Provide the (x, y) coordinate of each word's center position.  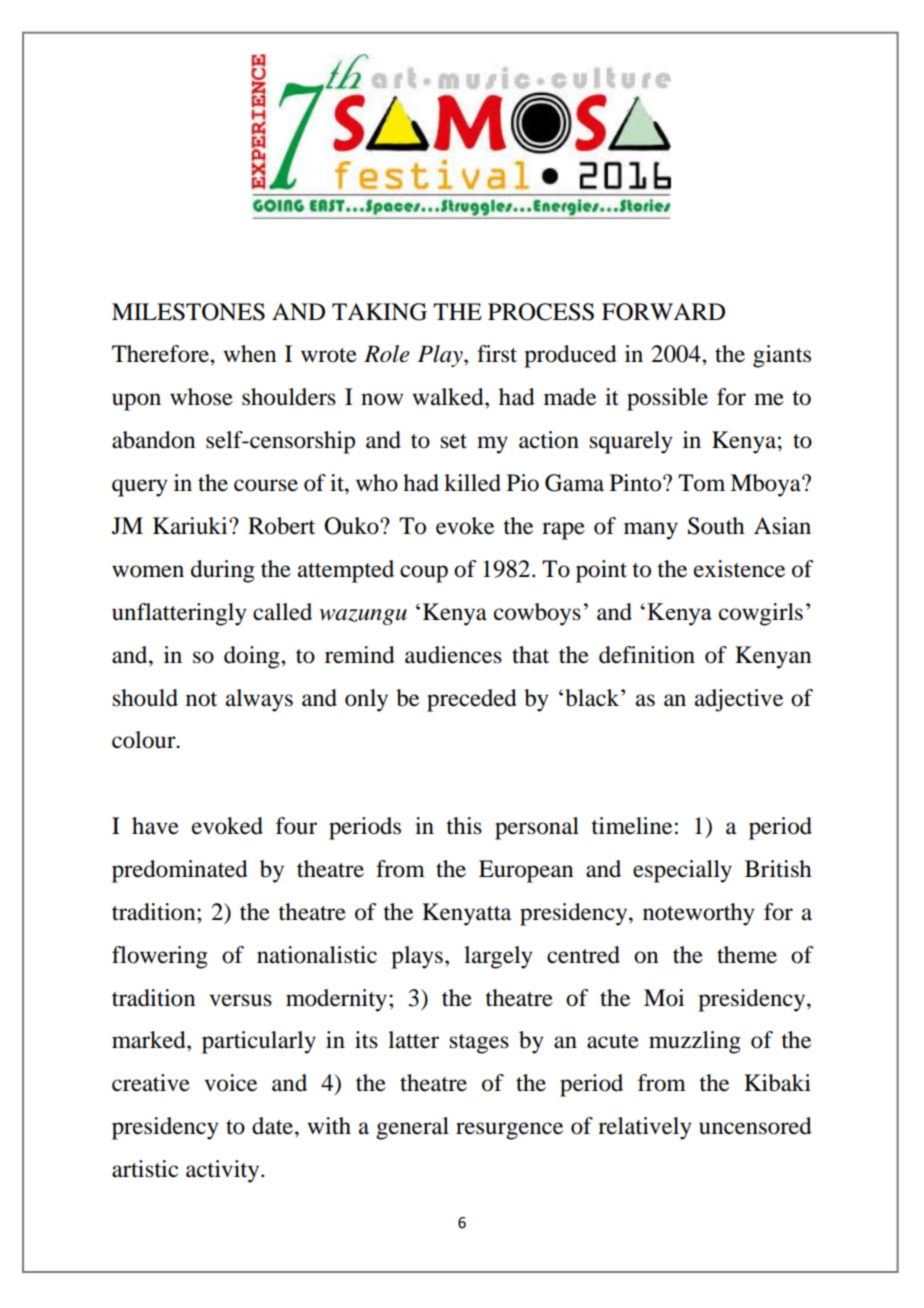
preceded (472, 700)
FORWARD (663, 312)
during (223, 571)
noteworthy (699, 914)
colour (145, 740)
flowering (160, 957)
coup (424, 574)
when (249, 354)
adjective (739, 700)
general (412, 1128)
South (716, 526)
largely (498, 957)
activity (224, 1171)
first (497, 354)
